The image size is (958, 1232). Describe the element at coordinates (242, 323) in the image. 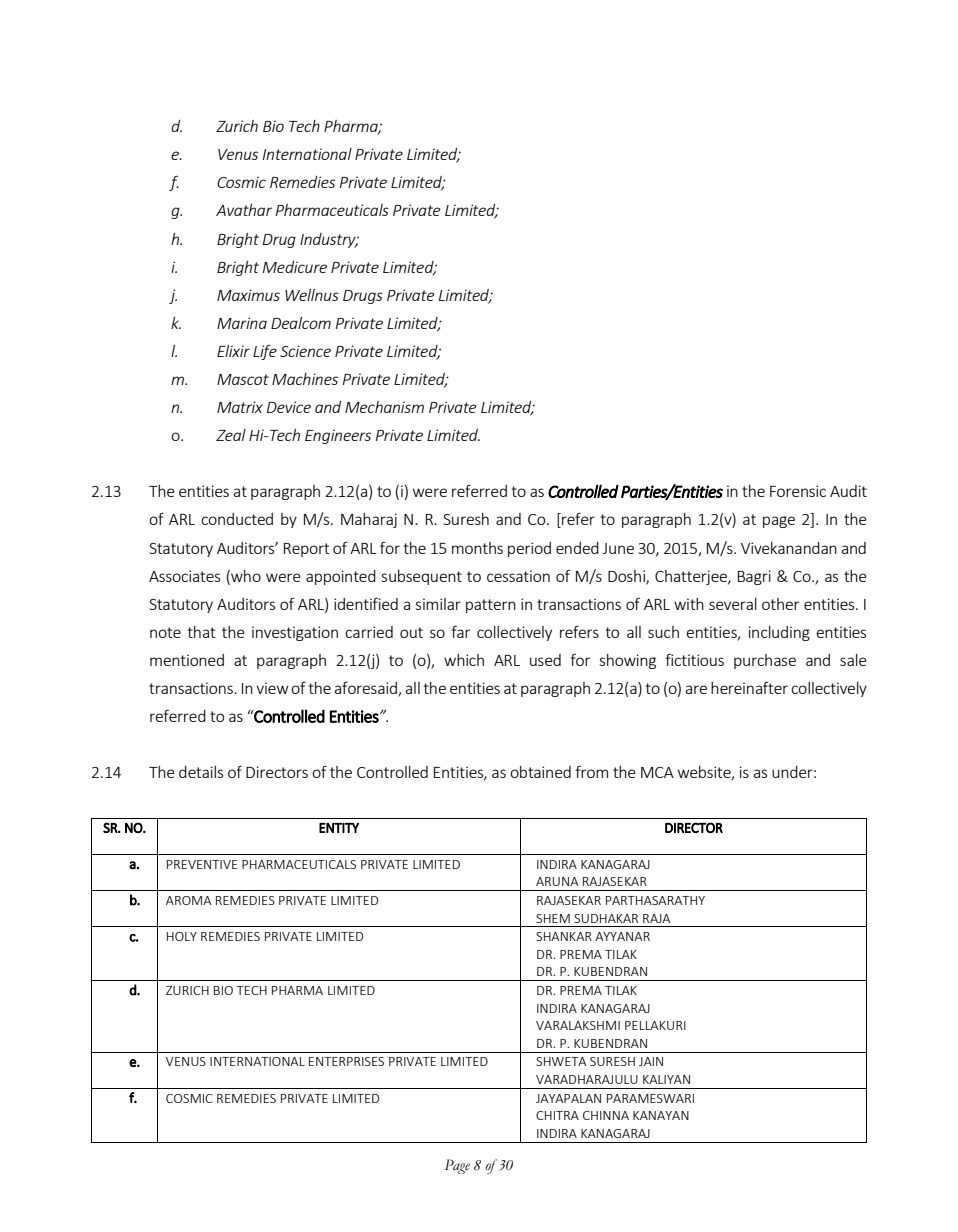

I see `Marina` at that location.
